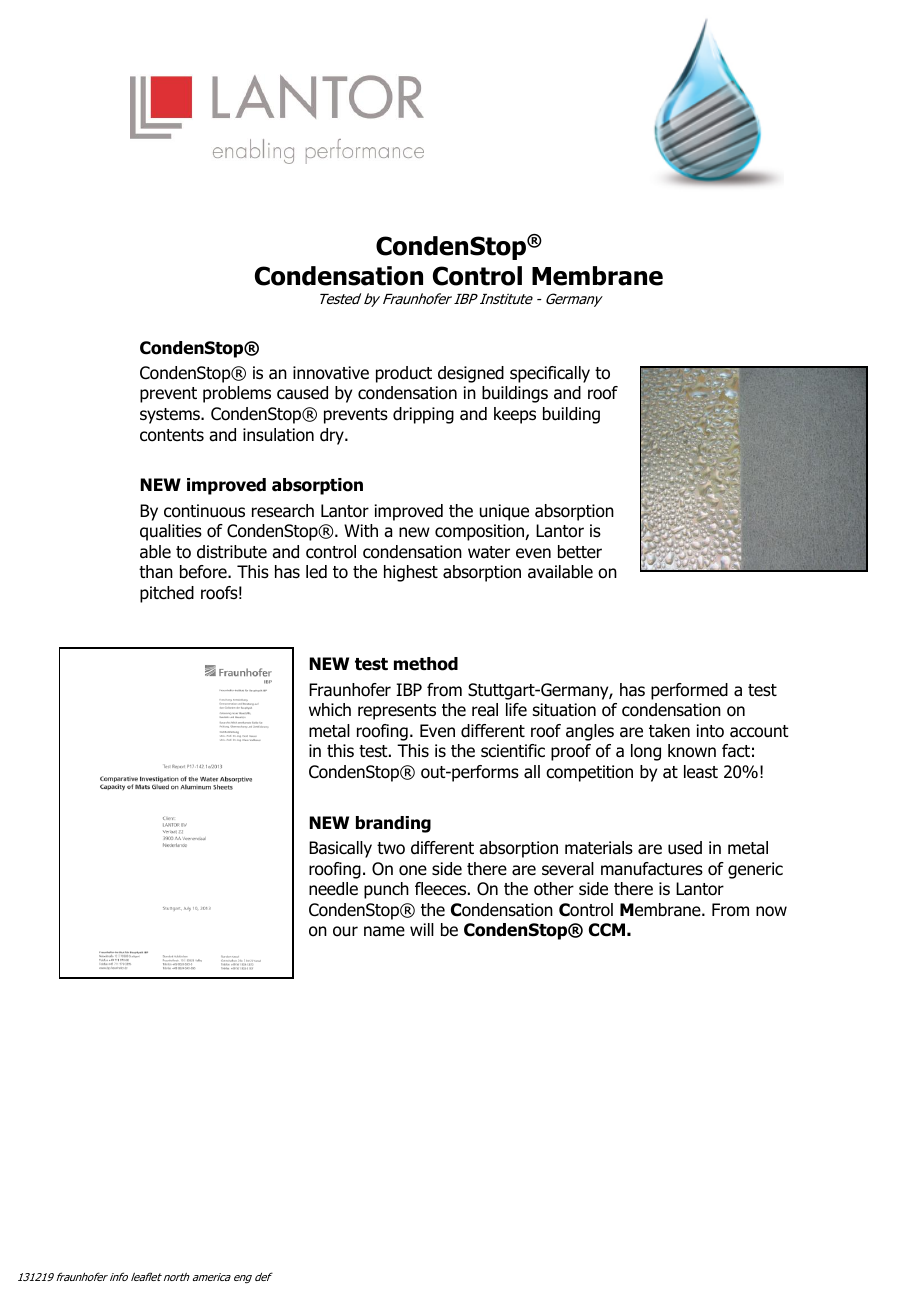 The image size is (924, 1308). What do you see at coordinates (504, 512) in the screenshot?
I see `unique` at bounding box center [504, 512].
